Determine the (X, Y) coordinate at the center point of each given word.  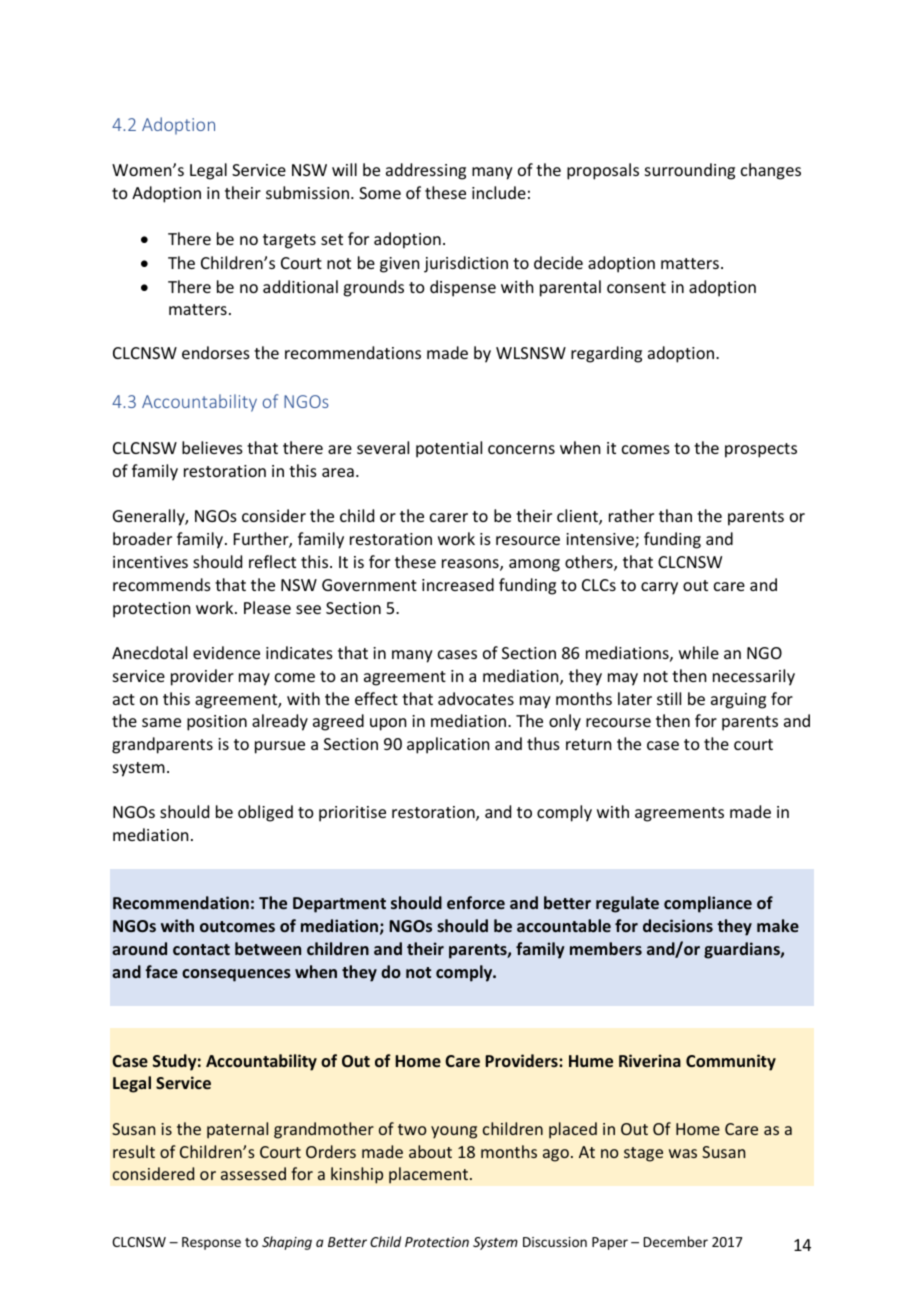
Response (211, 1243)
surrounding (690, 171)
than (675, 515)
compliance (708, 904)
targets (289, 241)
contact (201, 949)
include (499, 192)
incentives (150, 562)
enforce (476, 902)
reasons (471, 565)
